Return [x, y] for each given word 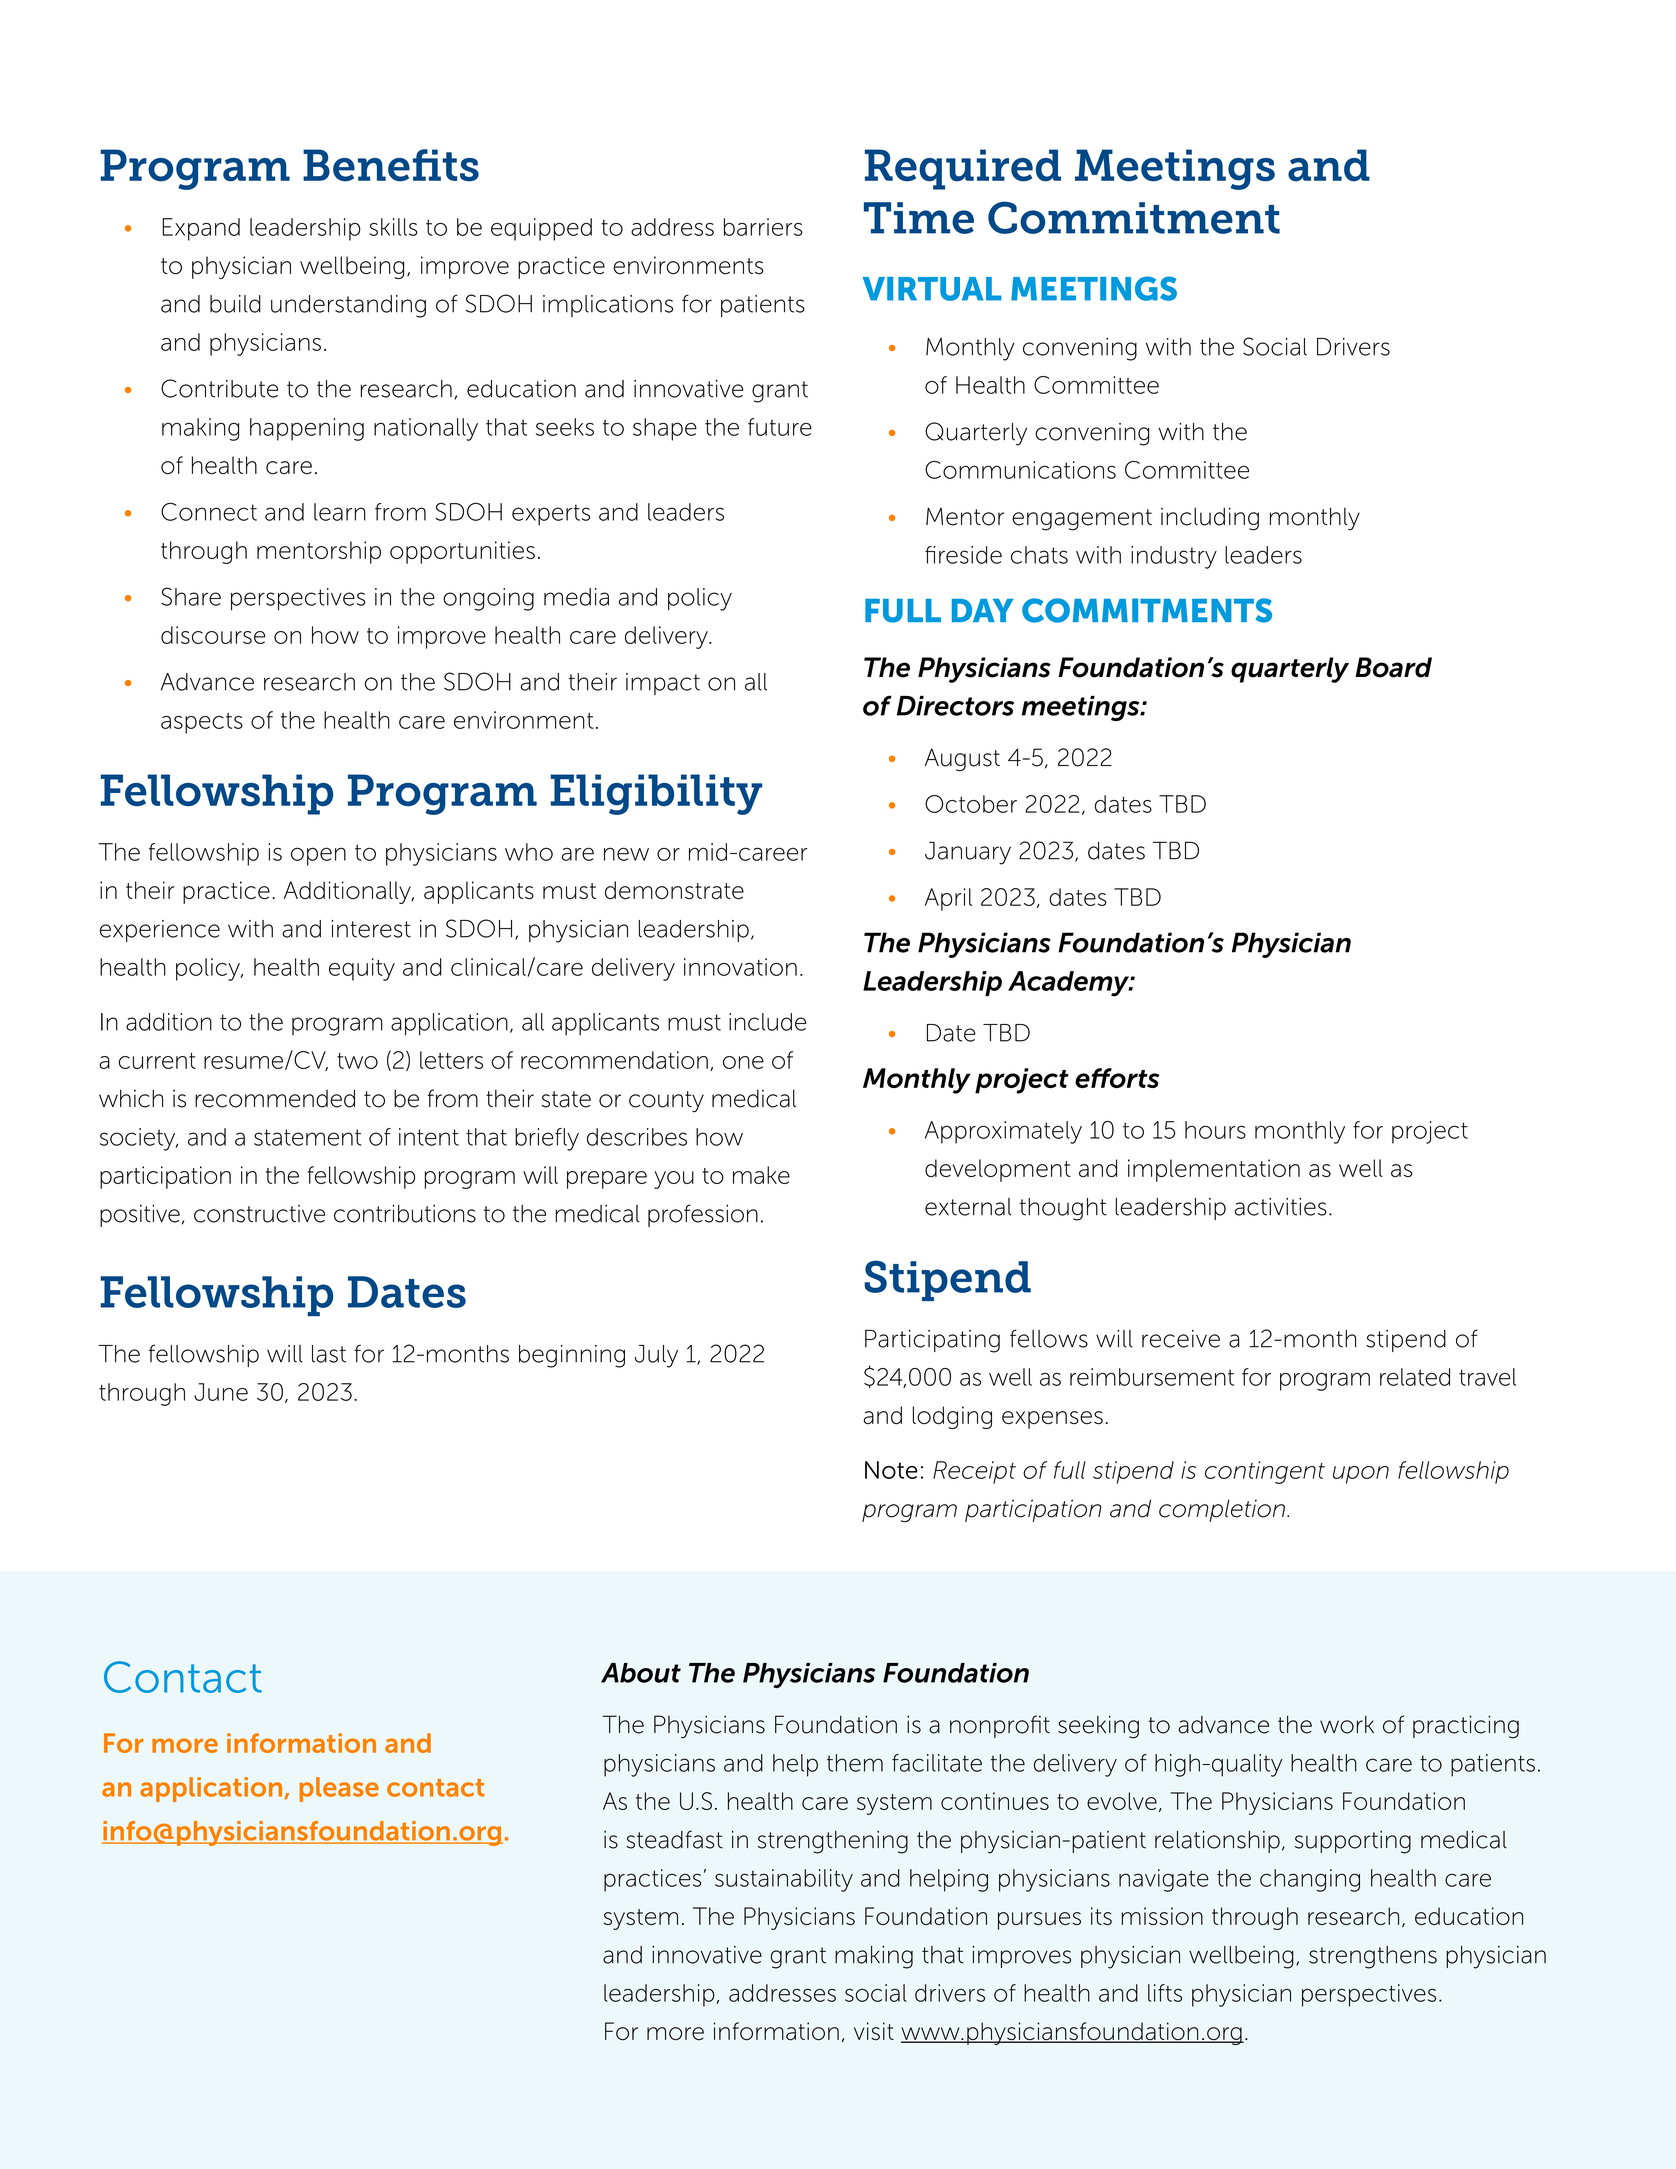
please [339, 1789]
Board [1393, 667]
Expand [201, 229]
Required [963, 169]
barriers [763, 227]
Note [891, 1470]
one [743, 1062]
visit [874, 2031]
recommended [275, 1098]
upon [1361, 1475]
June [221, 1392]
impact [663, 684]
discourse [213, 635]
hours [1215, 1130]
